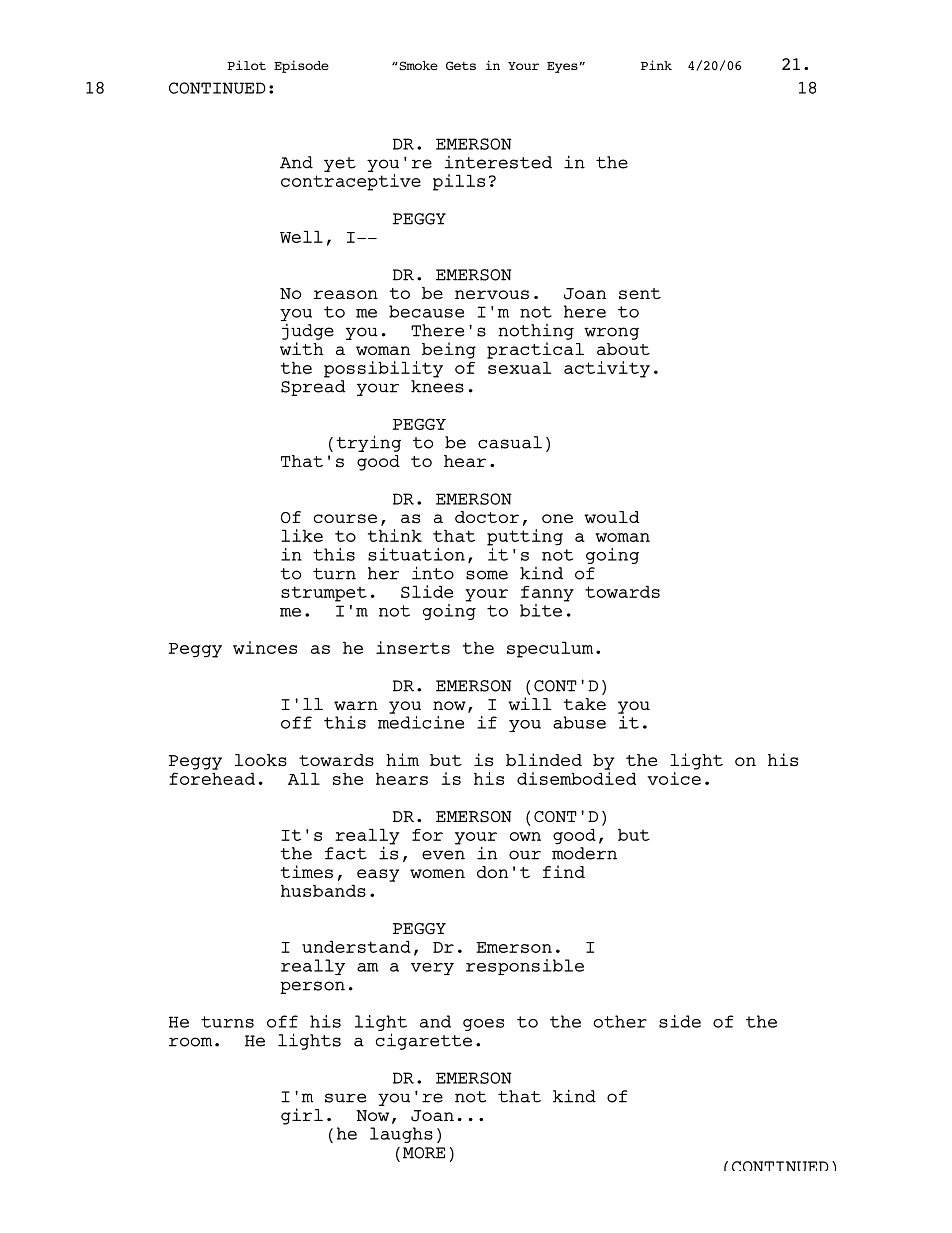 Image resolution: width=952 pixels, height=1233 pixels. I want to click on girl, so click(302, 1116).
